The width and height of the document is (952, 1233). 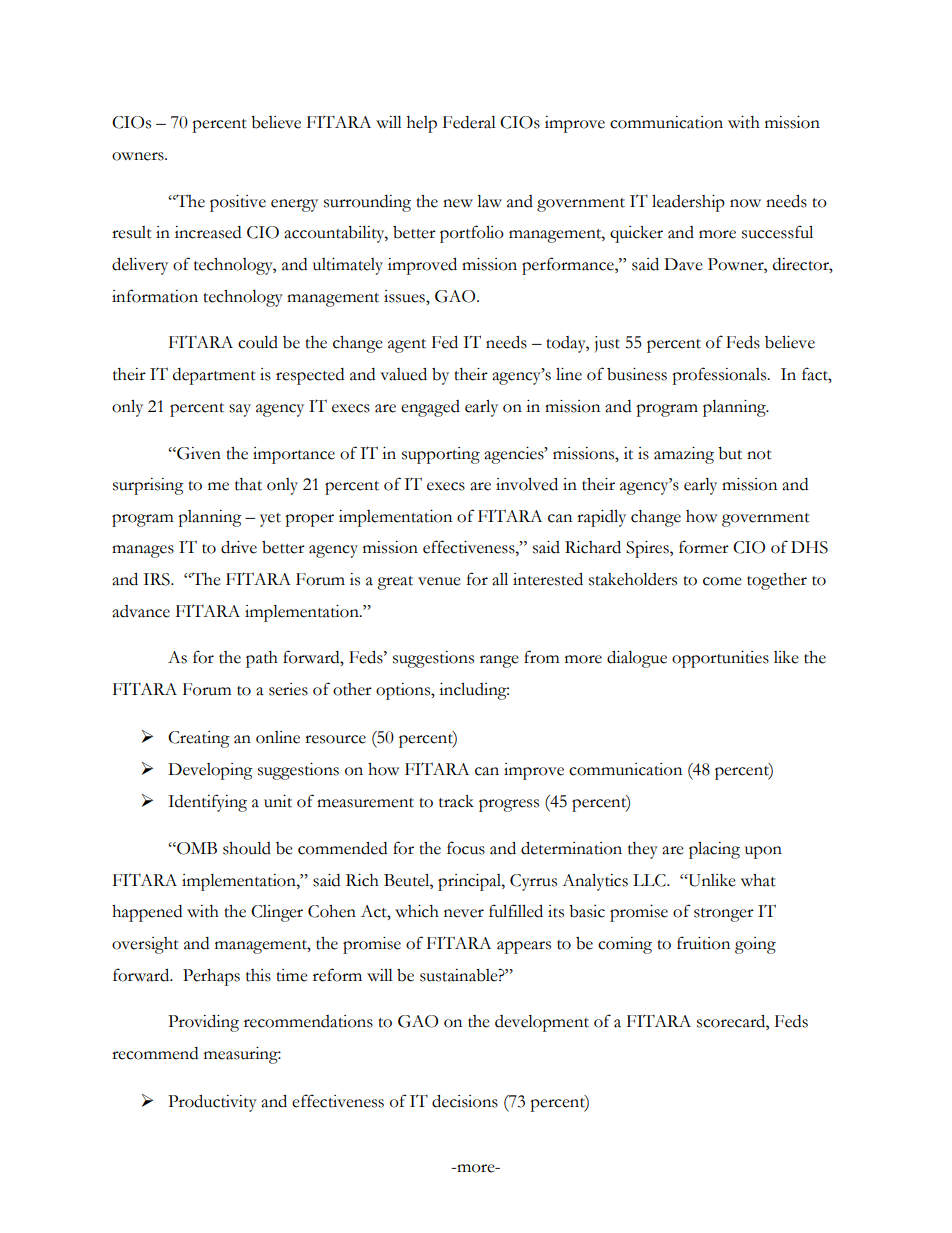 What do you see at coordinates (722, 581) in the document?
I see `come` at bounding box center [722, 581].
